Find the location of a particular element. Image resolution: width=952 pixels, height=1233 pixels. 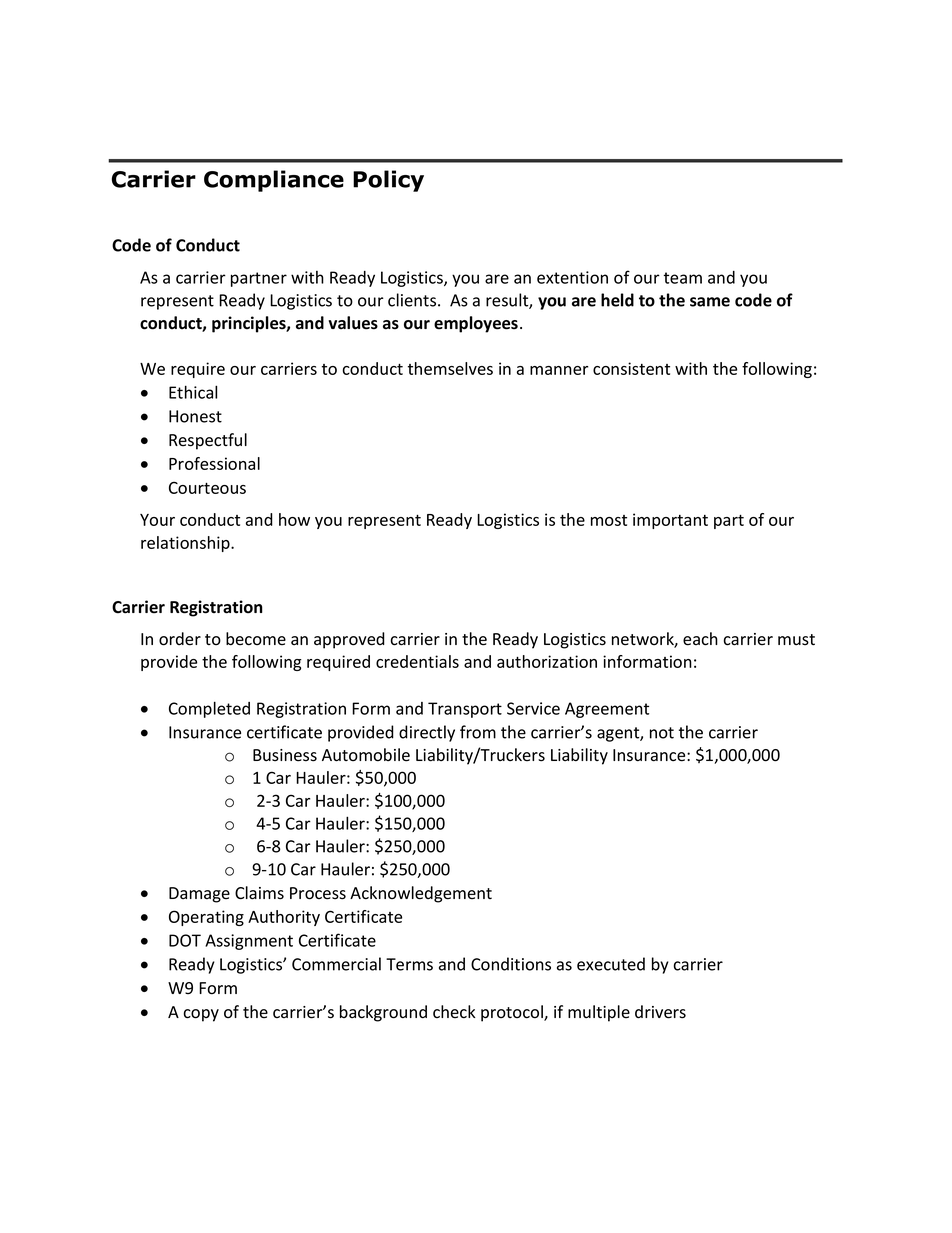

Compliance is located at coordinates (274, 181).
